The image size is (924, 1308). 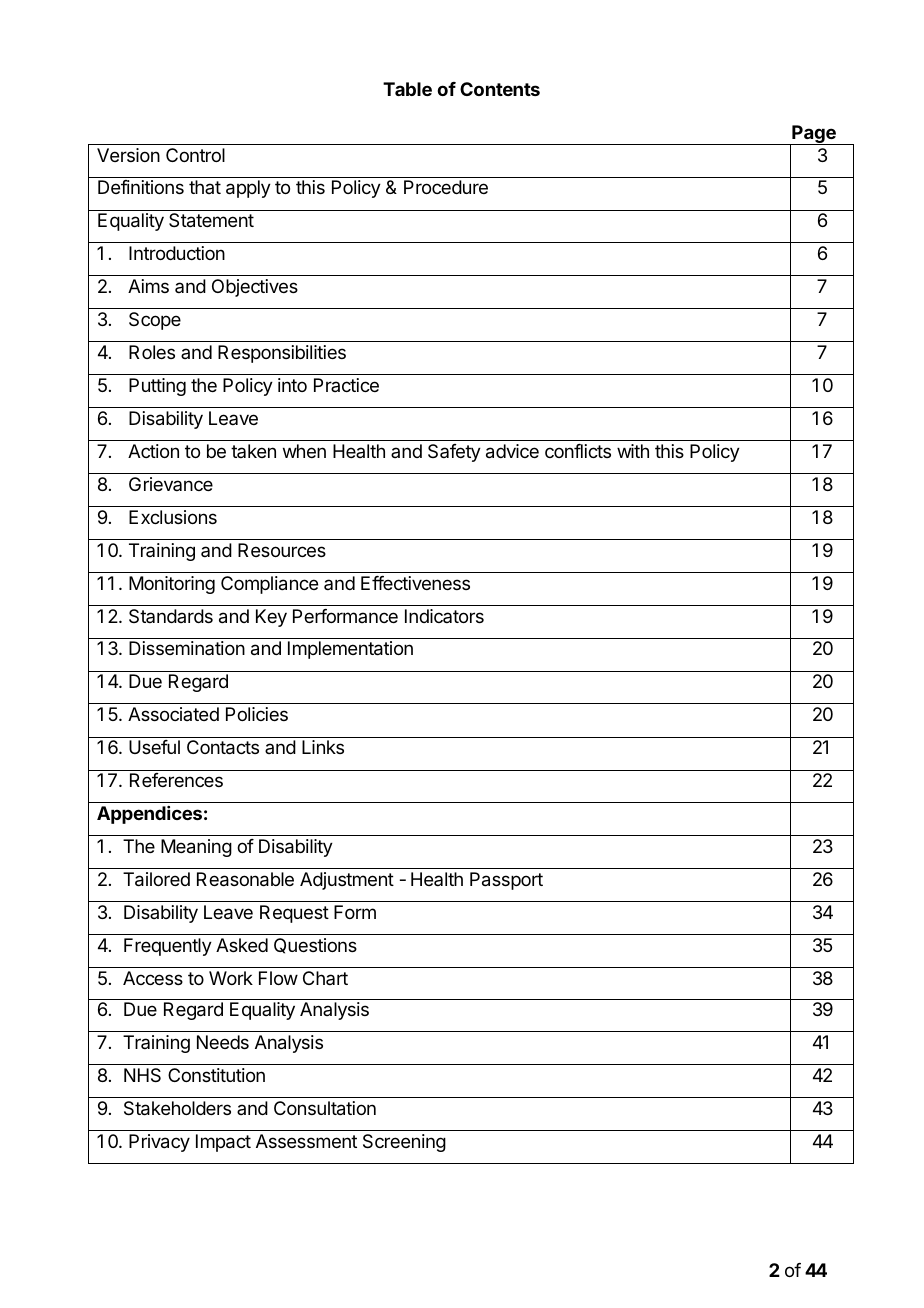 I want to click on Page, so click(x=814, y=135).
